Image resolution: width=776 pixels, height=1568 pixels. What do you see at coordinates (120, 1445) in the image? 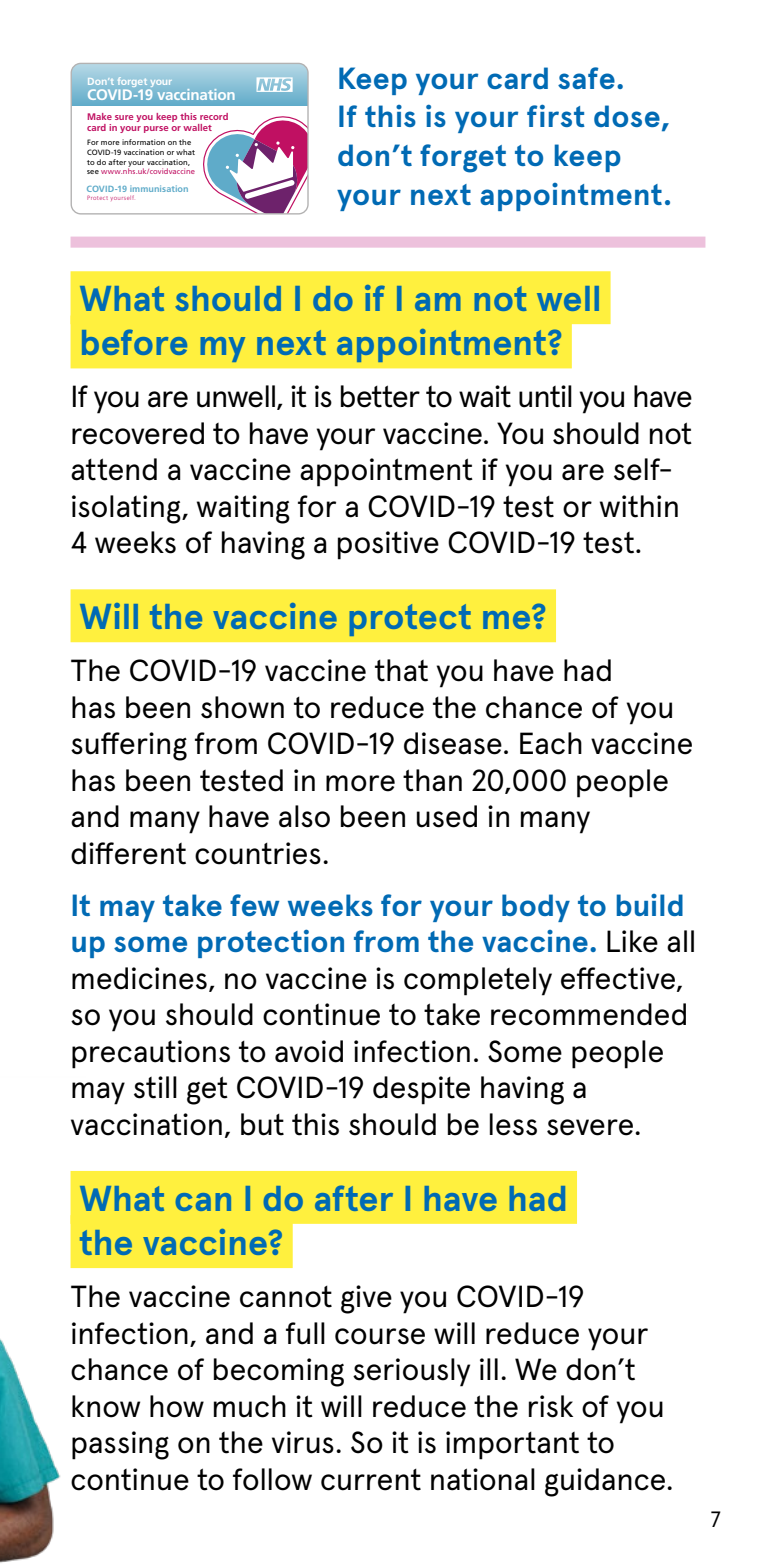
I see `passing` at bounding box center [120, 1445].
